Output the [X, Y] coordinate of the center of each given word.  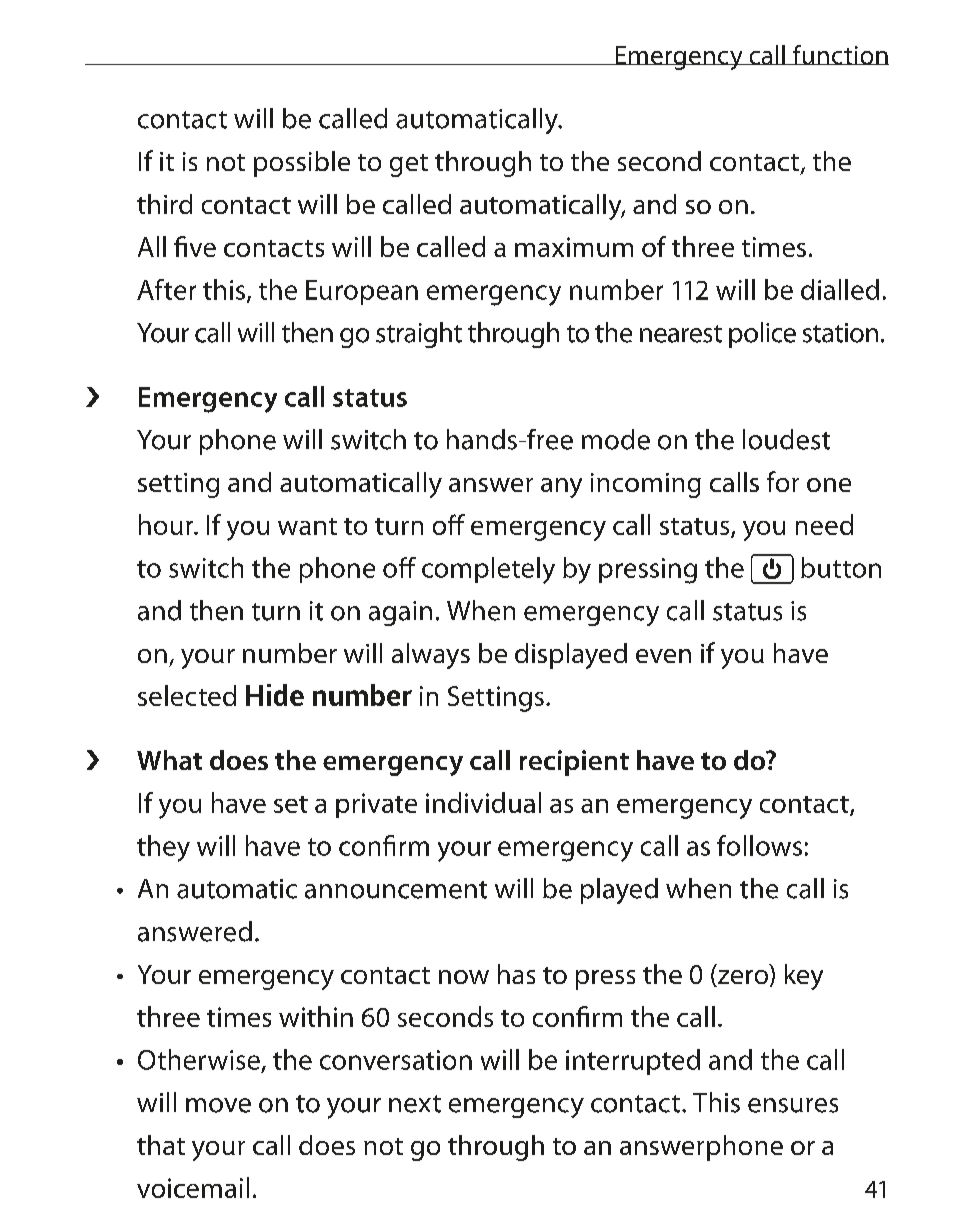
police [762, 335]
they [163, 848]
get [409, 165]
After [166, 289]
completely [488, 570]
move [218, 1105]
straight [419, 335]
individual [483, 802]
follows [759, 845]
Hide [275, 695]
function [840, 55]
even [663, 656]
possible [302, 164]
